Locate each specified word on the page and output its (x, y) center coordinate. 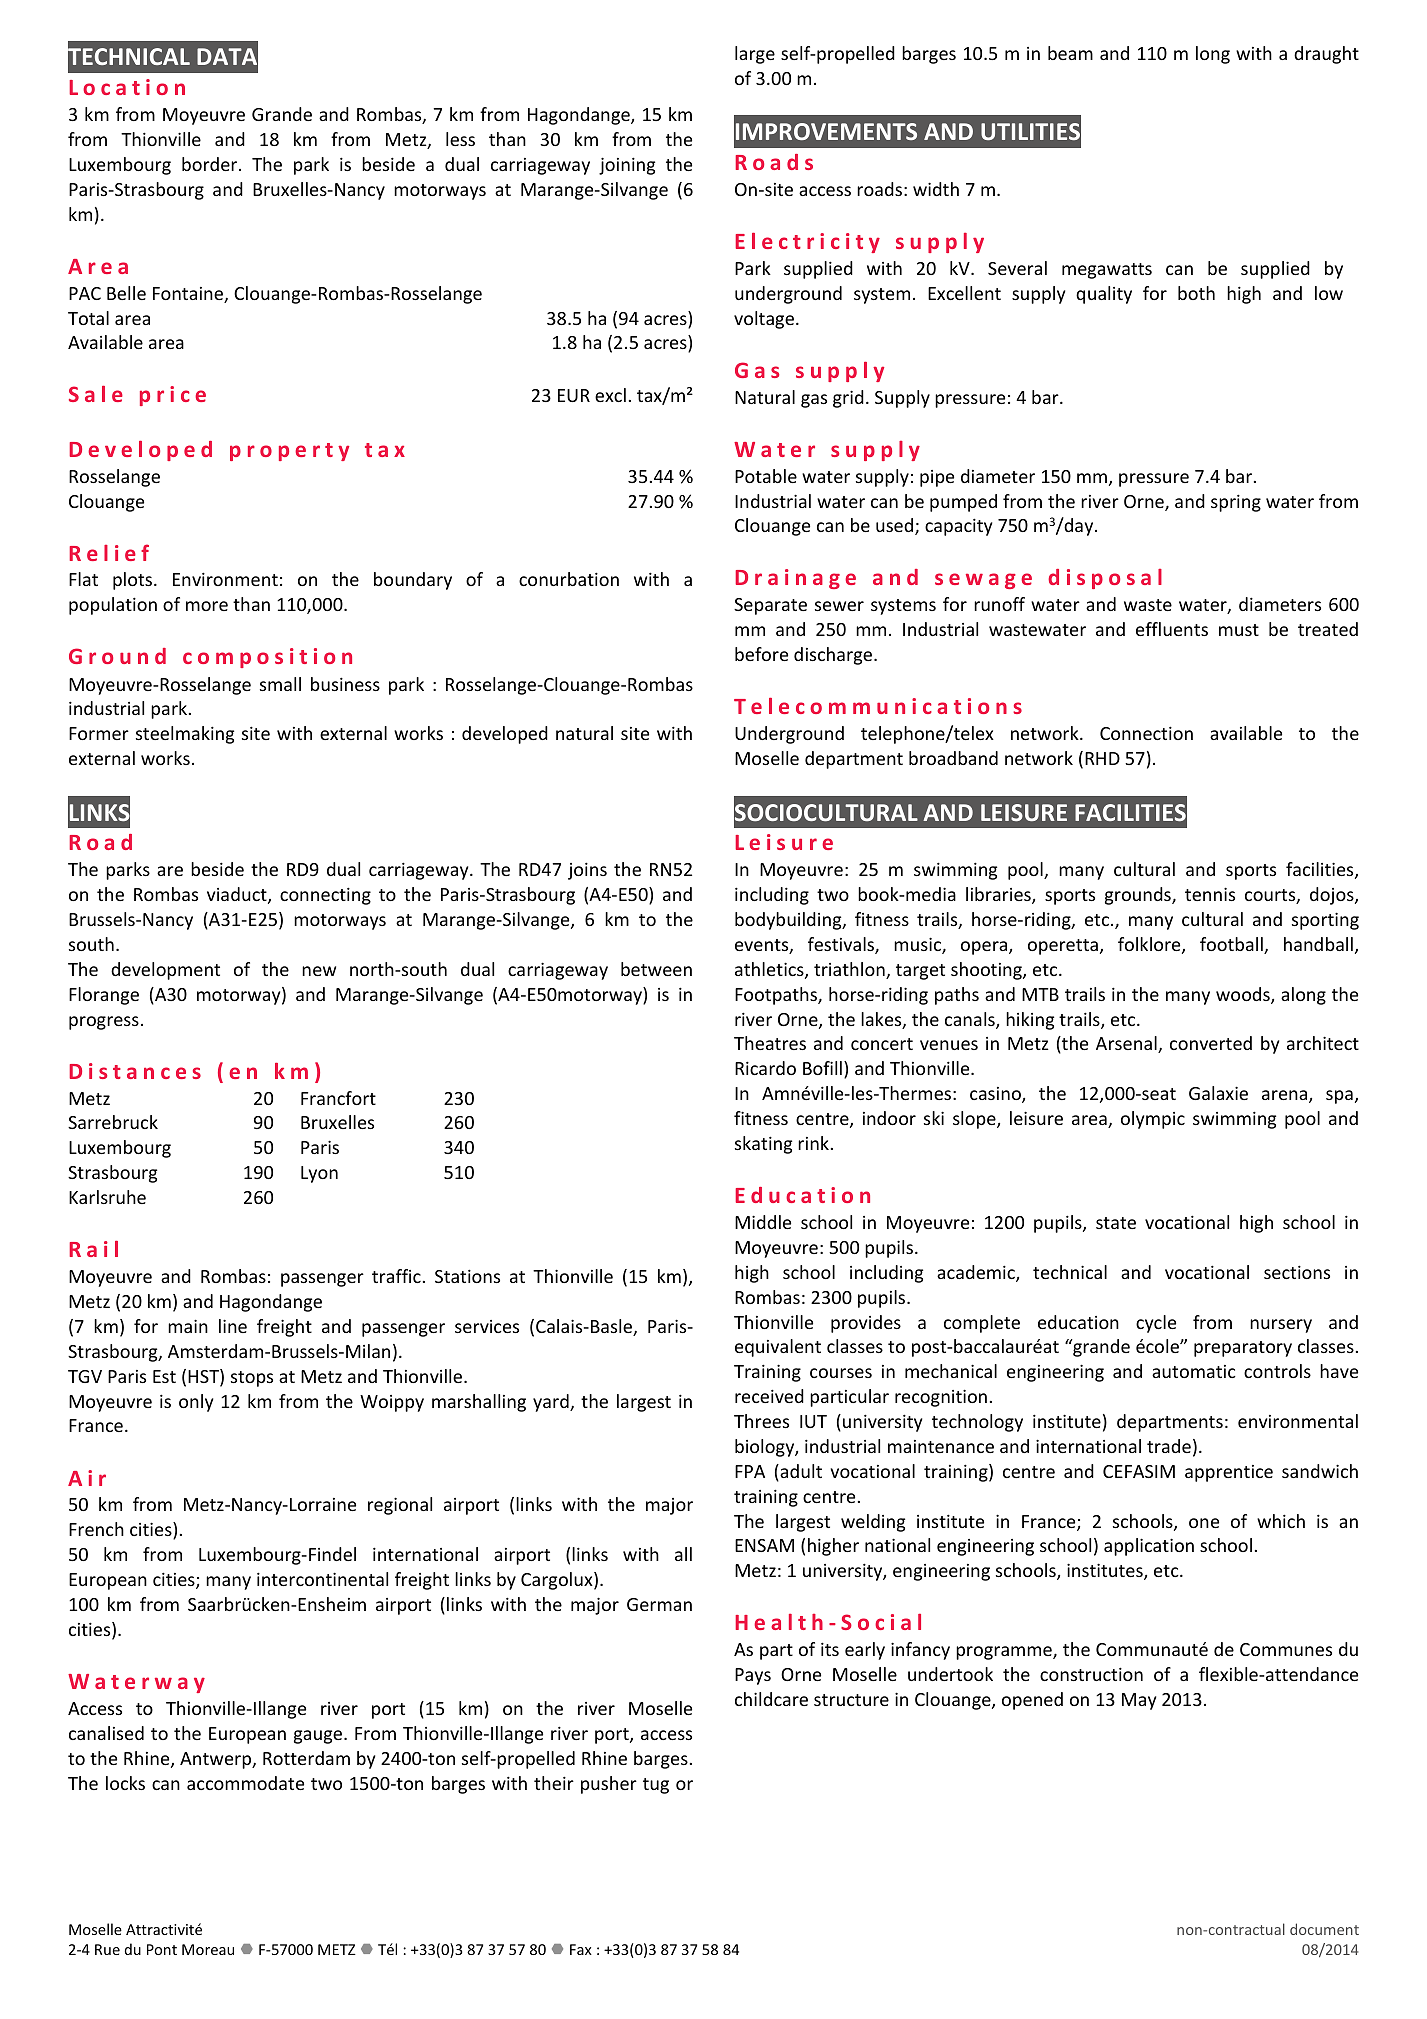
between (656, 969)
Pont (162, 1949)
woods (1244, 995)
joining (627, 166)
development (165, 971)
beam (1070, 53)
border (211, 164)
